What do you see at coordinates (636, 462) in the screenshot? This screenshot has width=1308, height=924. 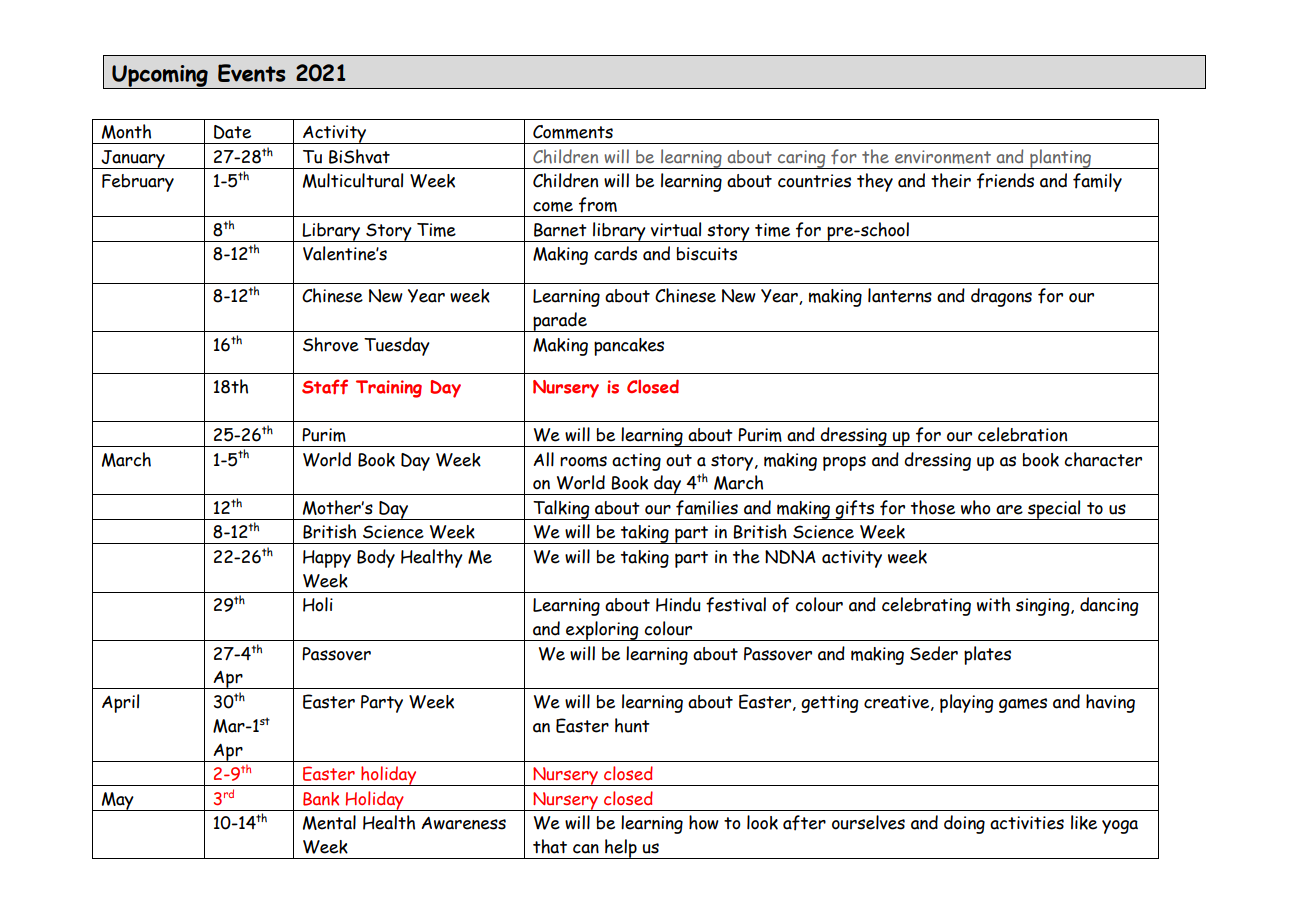 I see `acting` at bounding box center [636, 462].
